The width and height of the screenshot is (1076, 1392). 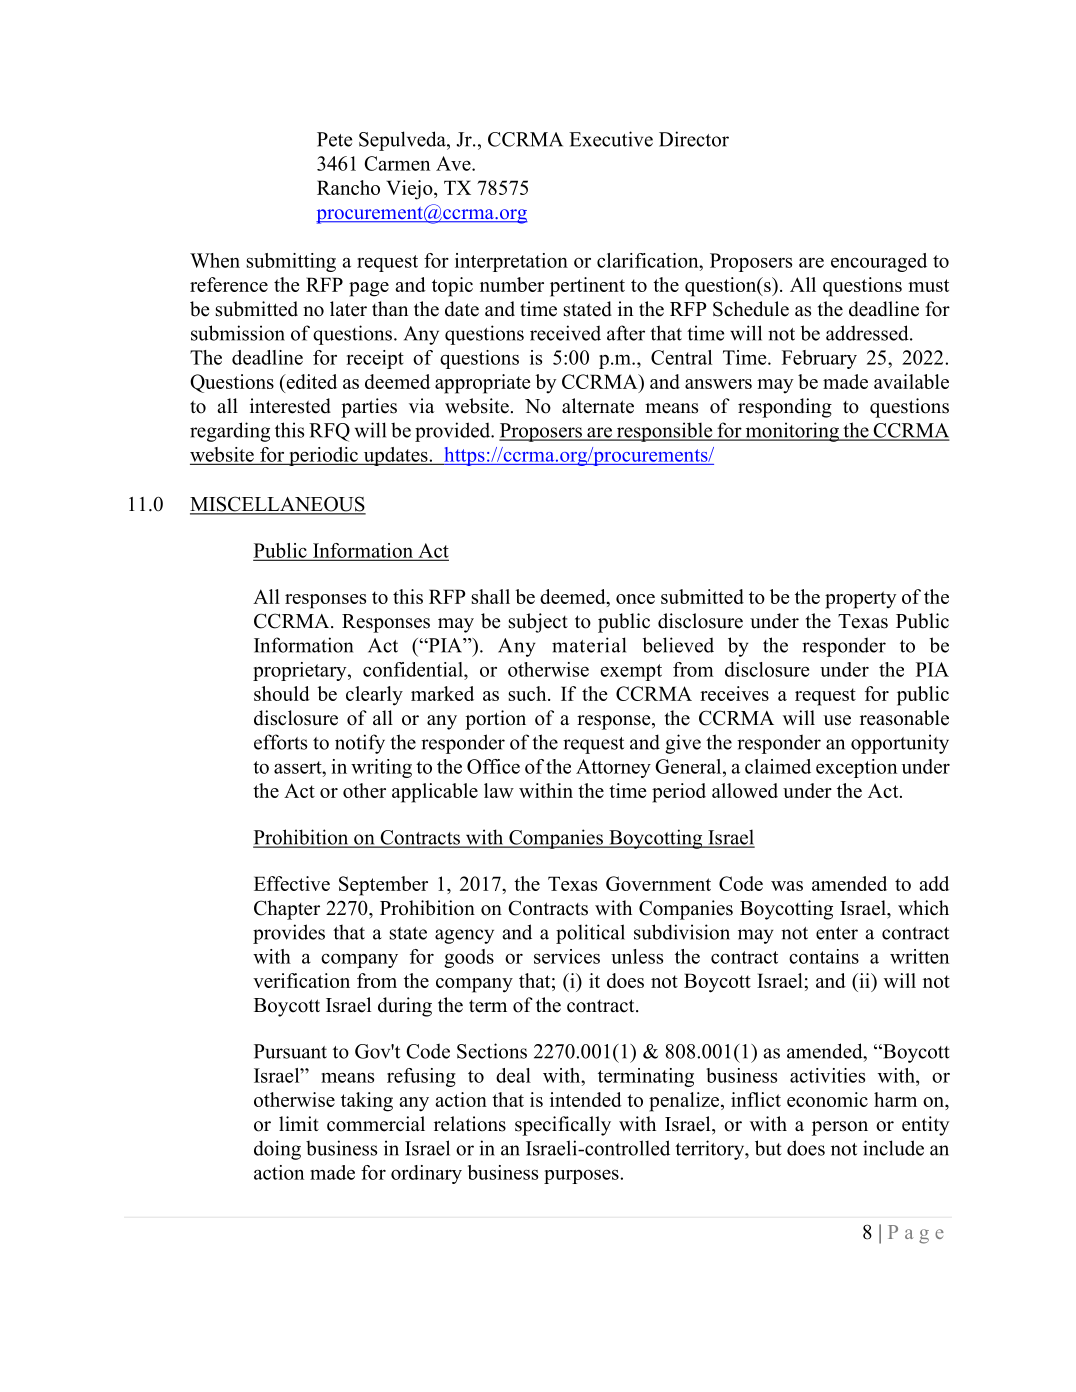 I want to click on should, so click(x=282, y=693).
